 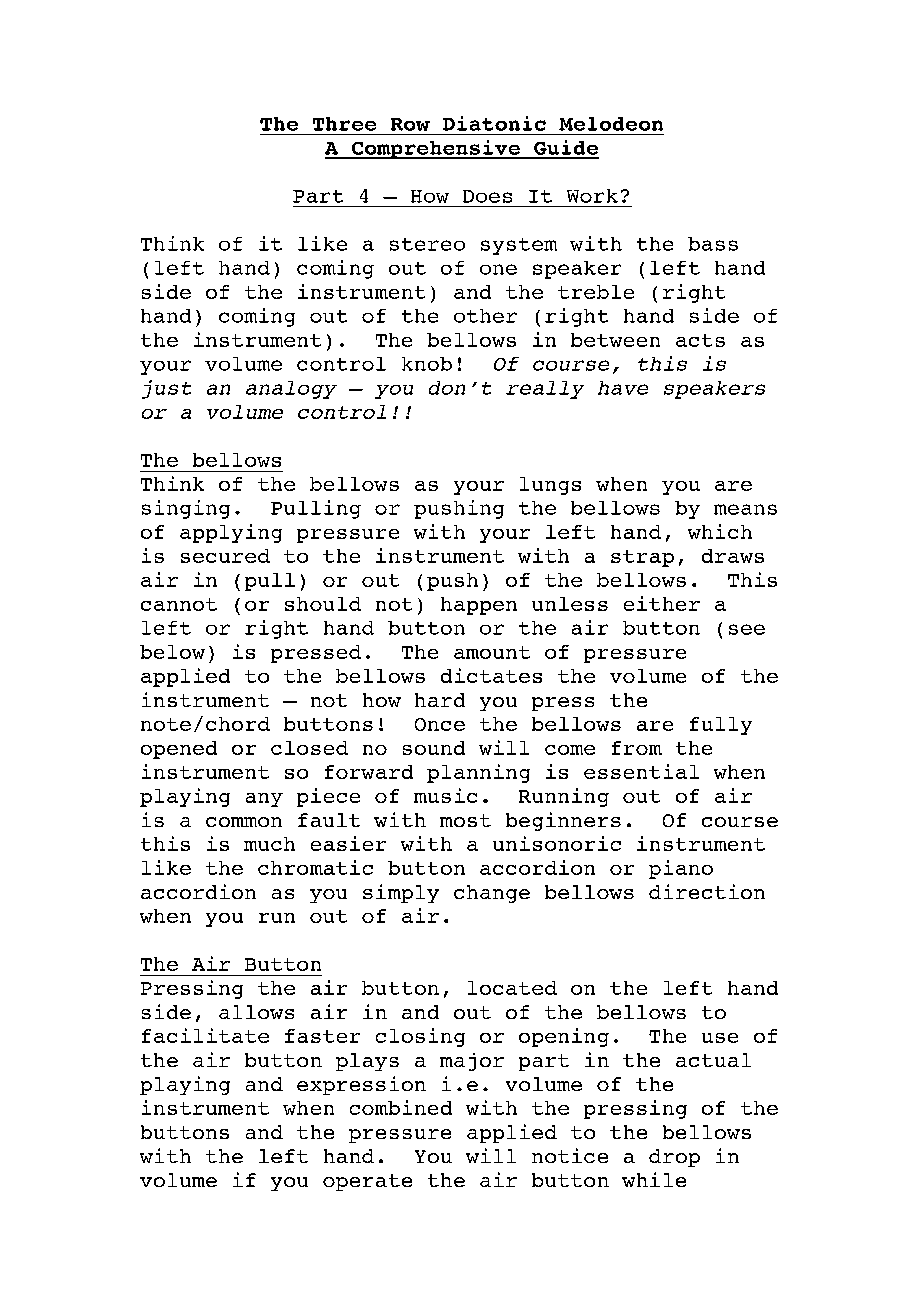 I want to click on facilitate, so click(x=205, y=1035).
